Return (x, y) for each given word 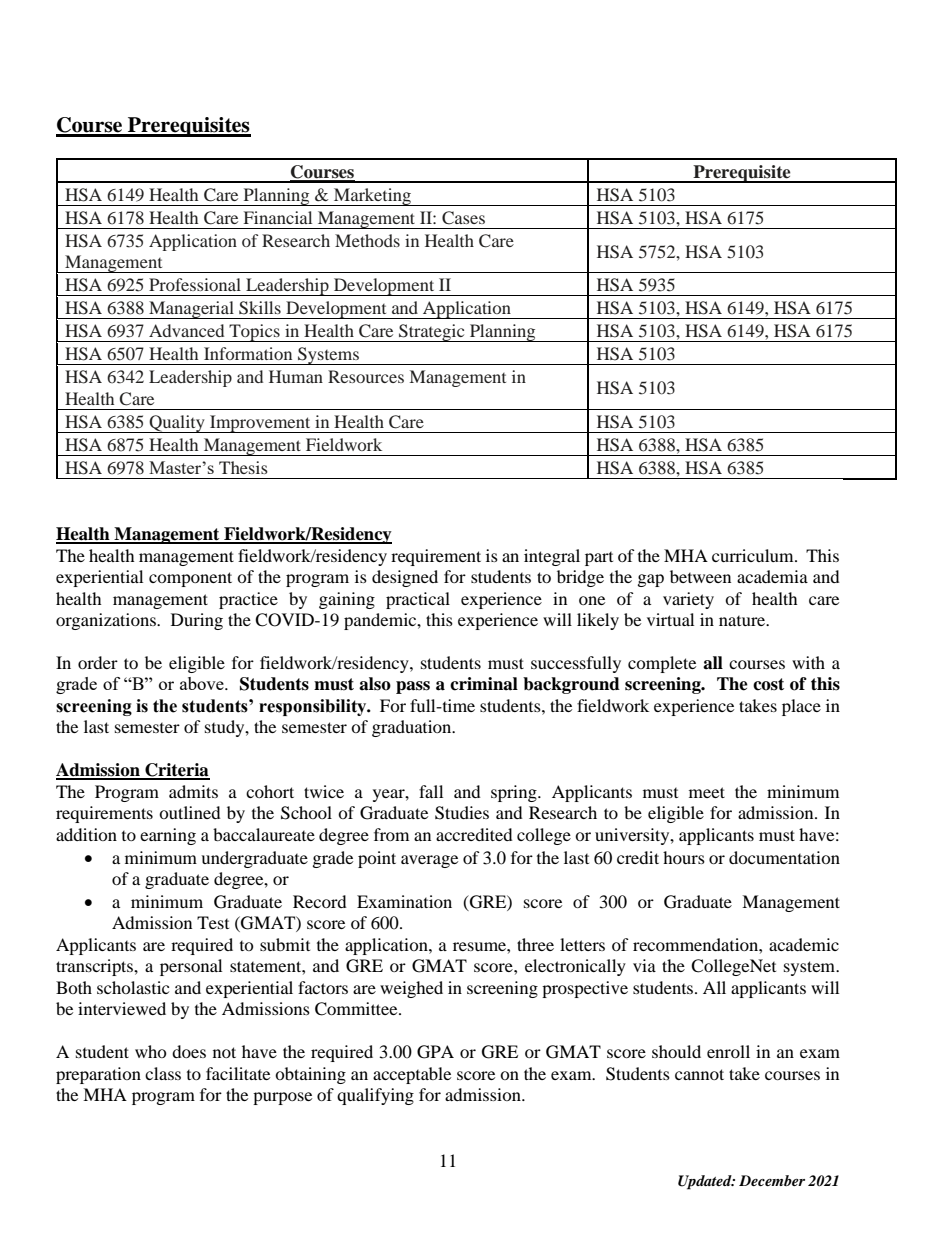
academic (804, 944)
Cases (463, 218)
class (163, 1073)
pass (413, 687)
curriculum (754, 555)
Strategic (432, 333)
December (772, 1180)
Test (213, 922)
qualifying (375, 1096)
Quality (177, 424)
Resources (366, 376)
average (429, 861)
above (203, 683)
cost (768, 684)
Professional (195, 284)
